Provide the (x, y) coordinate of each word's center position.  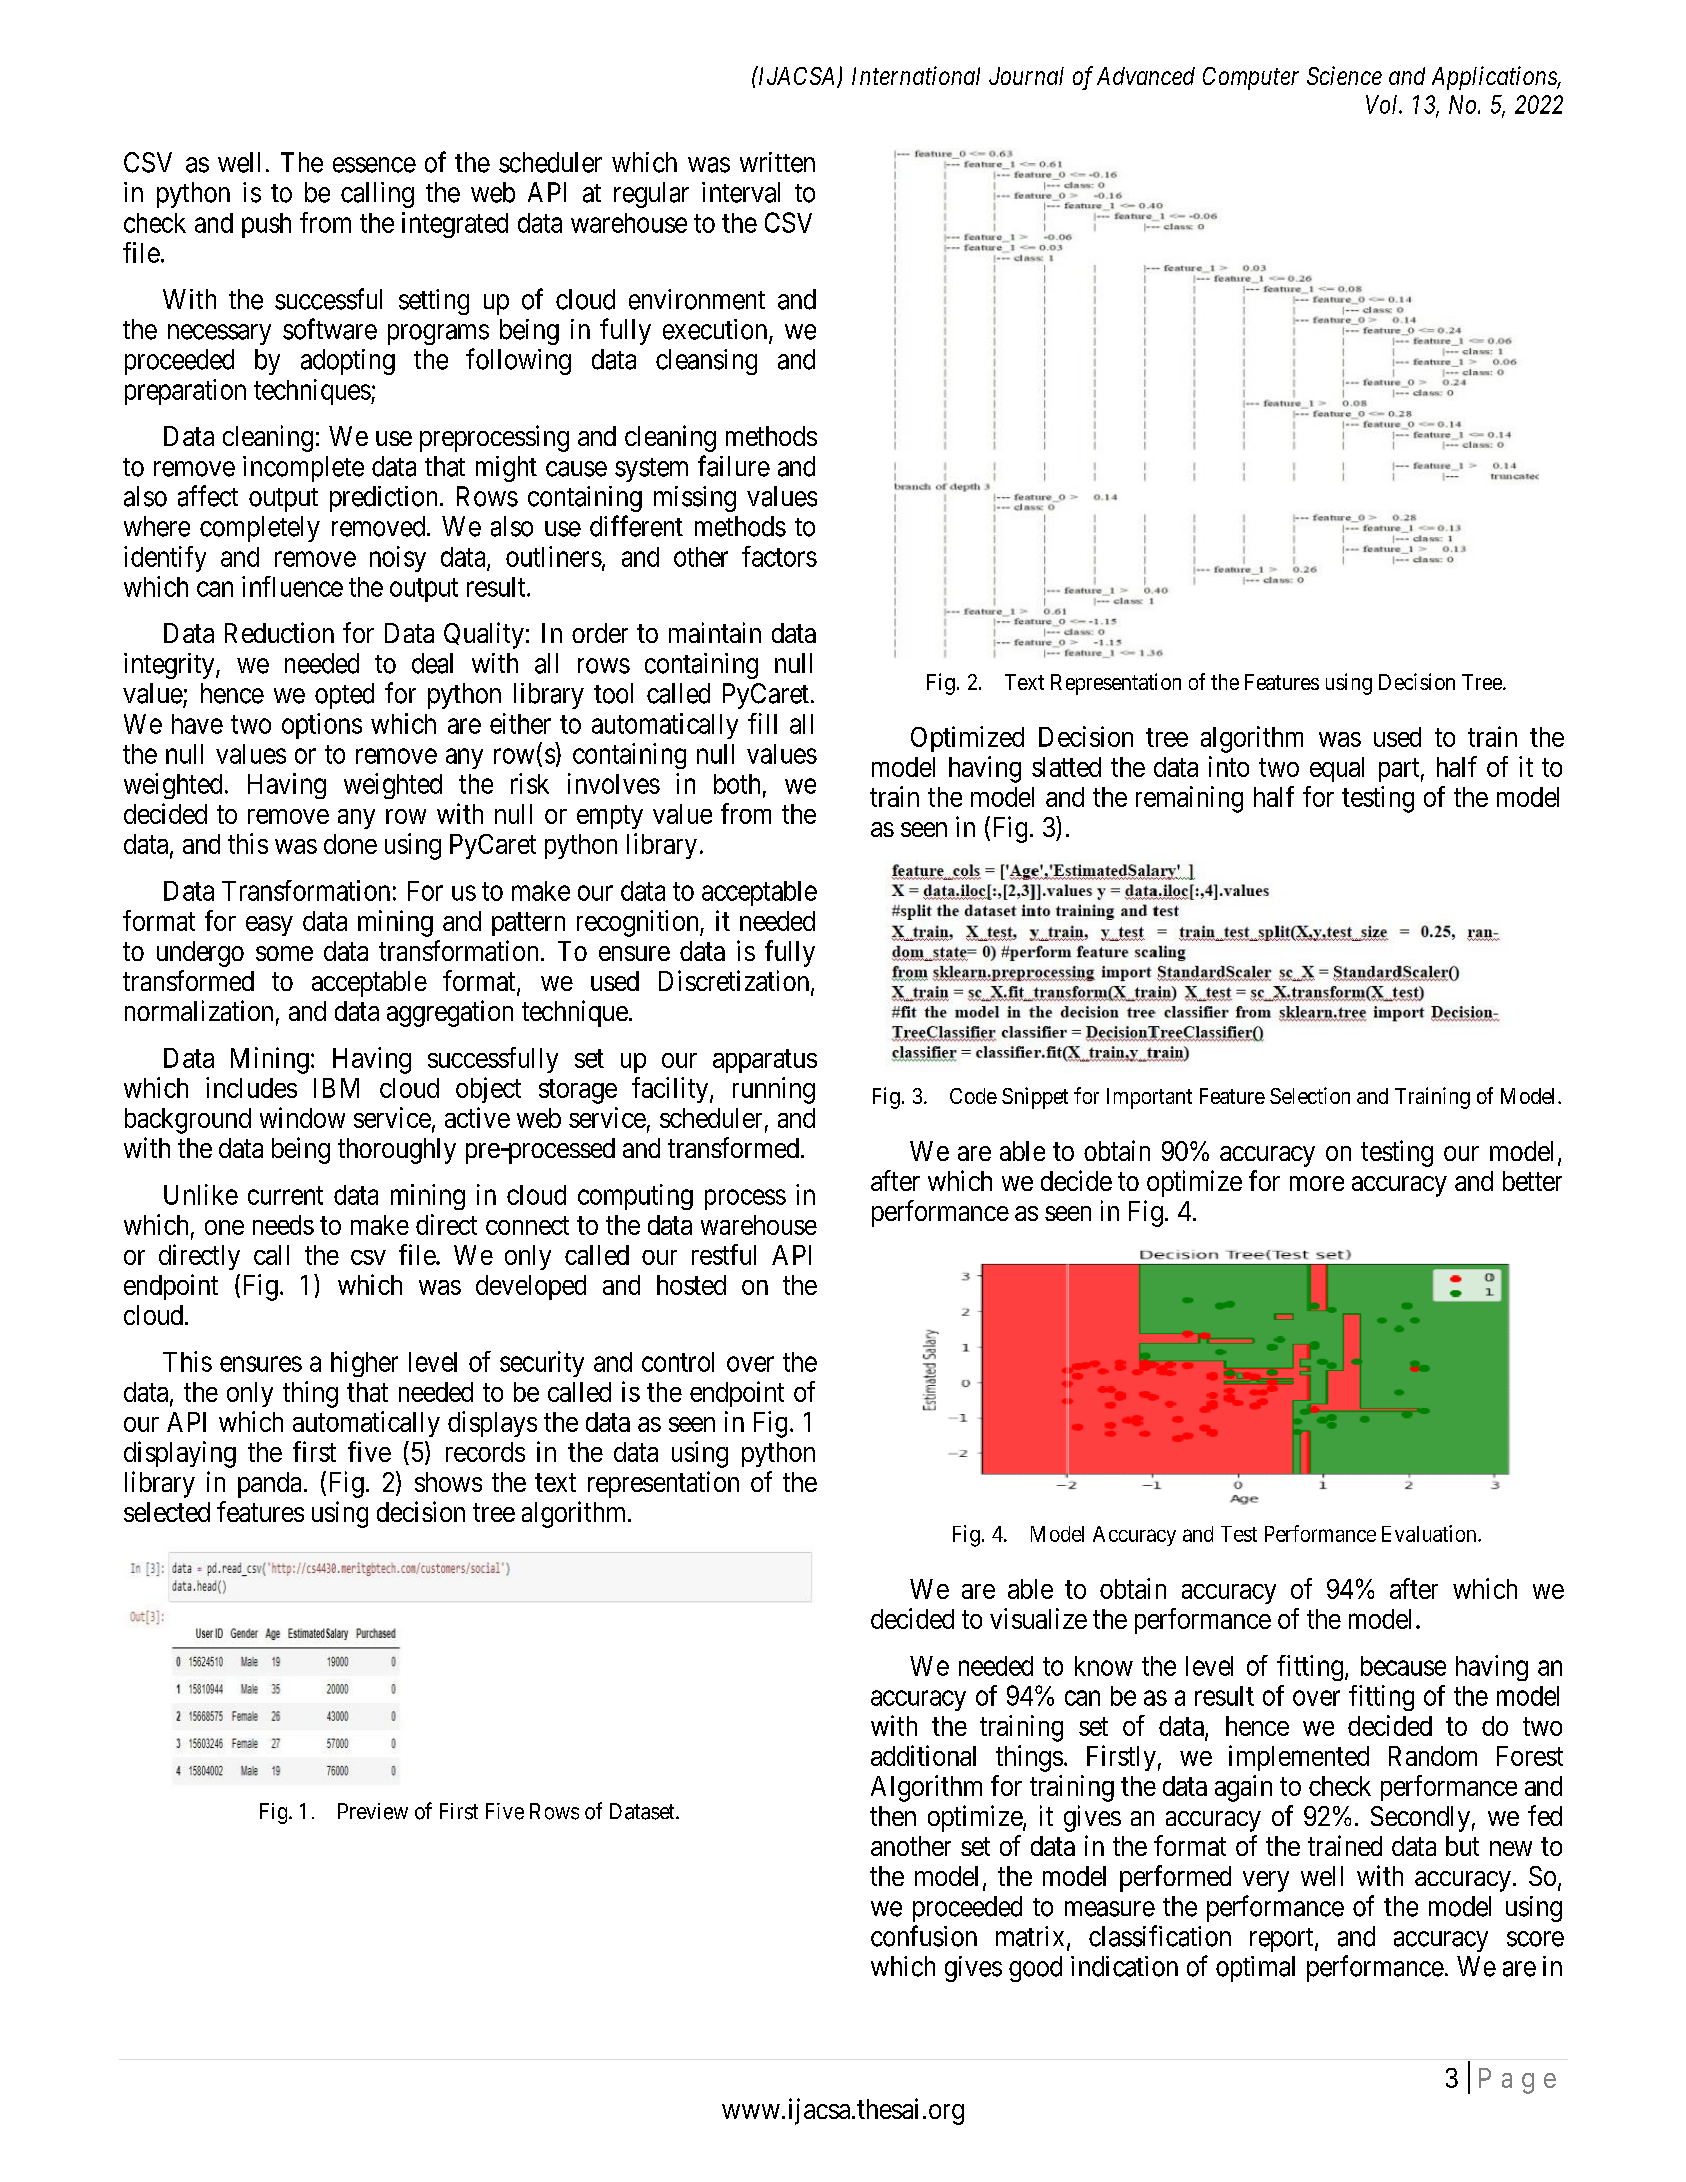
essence (374, 165)
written (777, 162)
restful (724, 1254)
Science (1344, 75)
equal (1337, 769)
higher (364, 1364)
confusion (924, 1936)
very (1266, 1881)
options (322, 726)
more (1317, 1183)
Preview (373, 1811)
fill (762, 723)
